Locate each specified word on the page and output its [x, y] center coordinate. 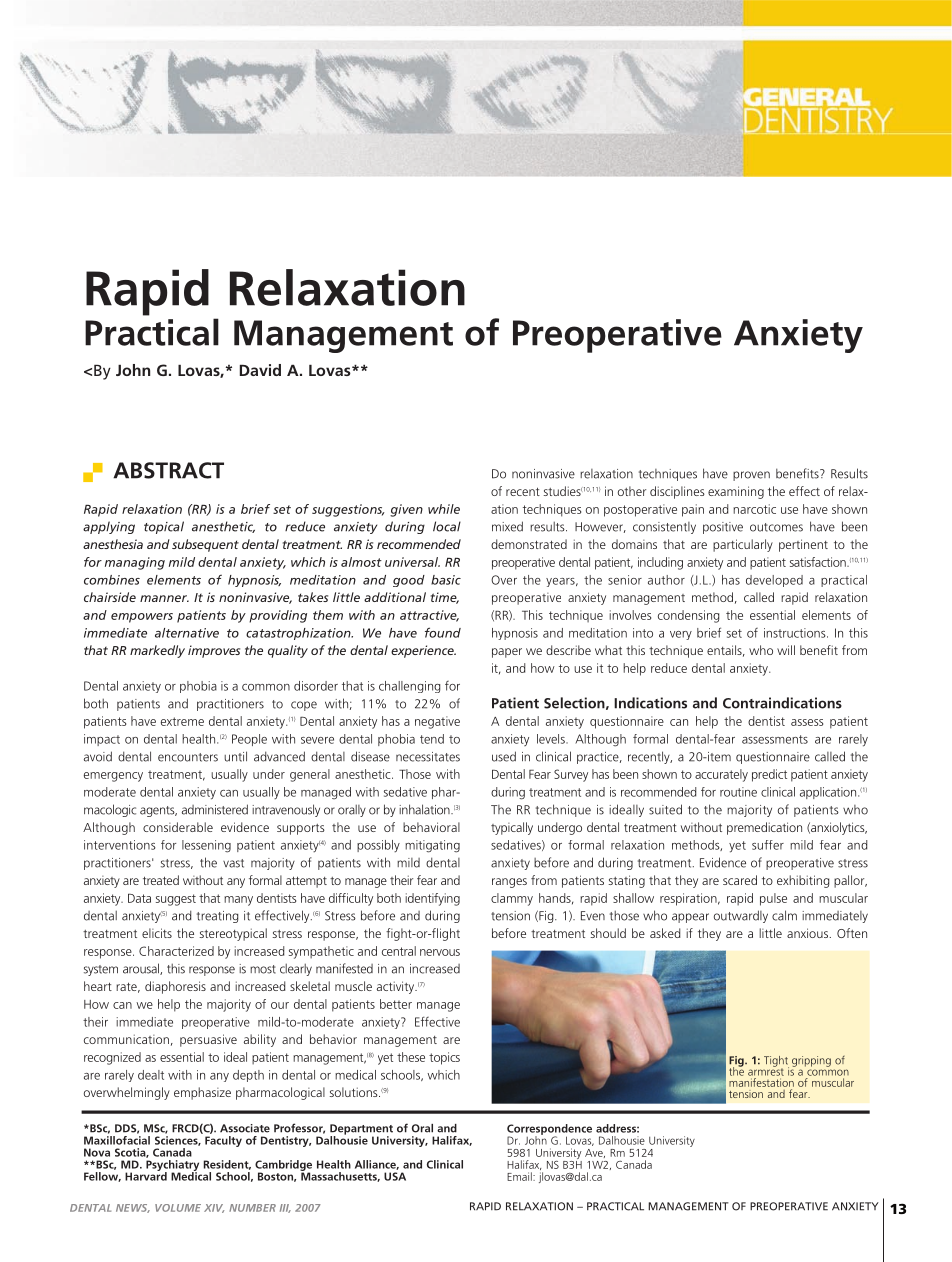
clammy [512, 899]
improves [214, 651]
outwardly [741, 916]
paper [507, 653]
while [444, 509]
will [786, 650]
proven [751, 476]
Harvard [146, 1175]
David [260, 370]
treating [217, 917]
